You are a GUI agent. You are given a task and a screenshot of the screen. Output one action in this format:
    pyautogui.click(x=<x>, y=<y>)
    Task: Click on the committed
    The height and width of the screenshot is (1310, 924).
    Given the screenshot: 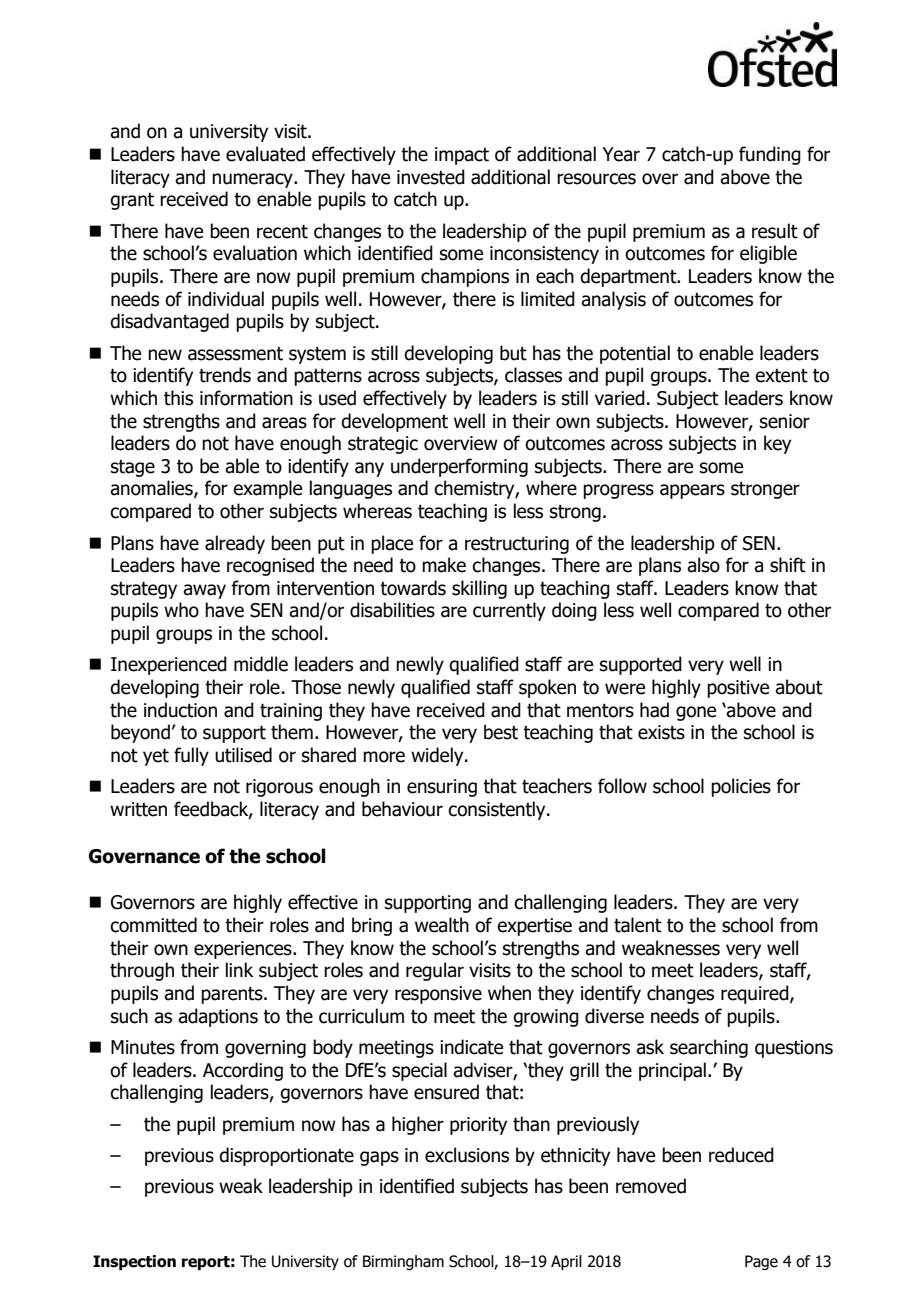 What is the action you would take?
    pyautogui.click(x=153, y=925)
